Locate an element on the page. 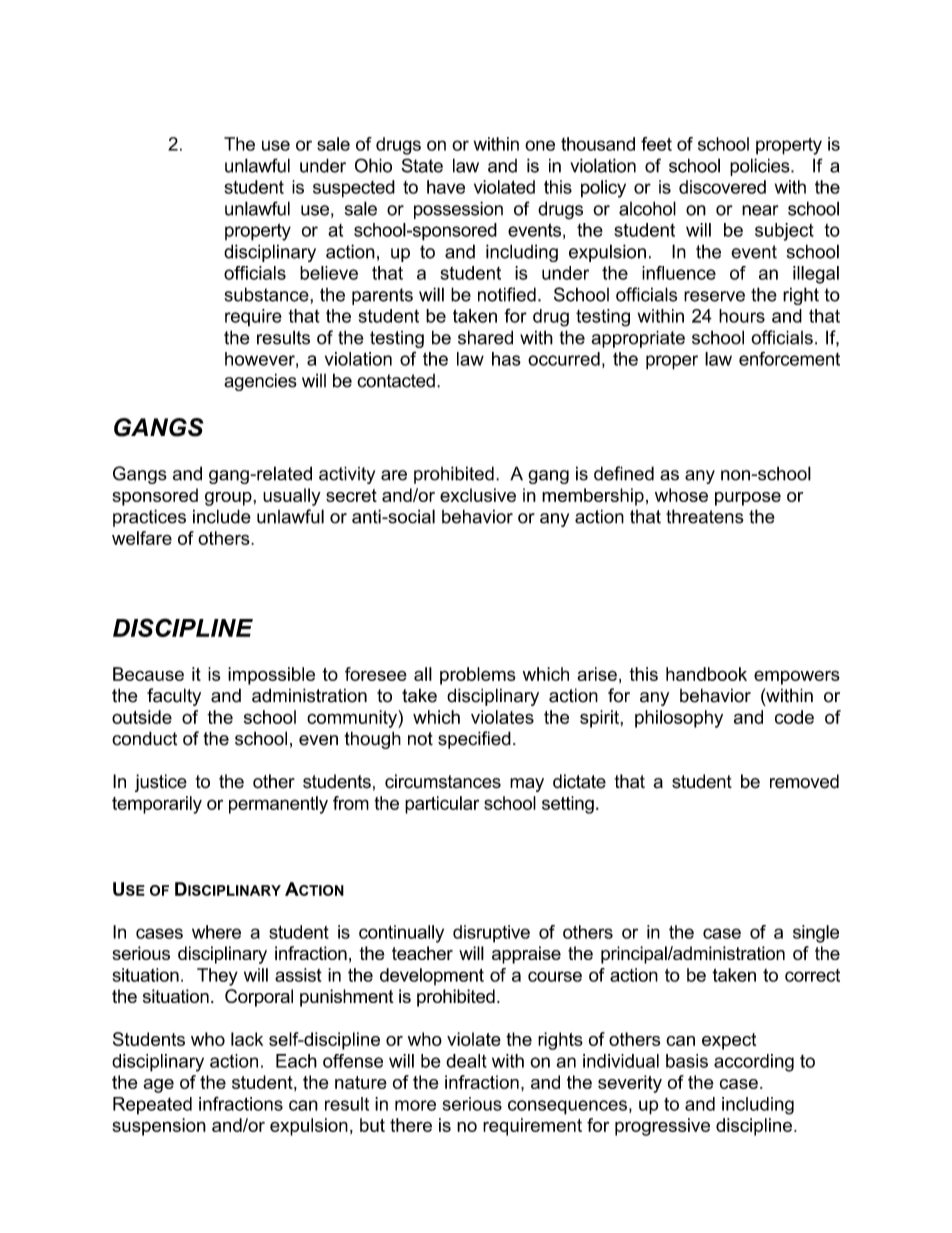 This document has height=1233, width=952. exclusive is located at coordinates (478, 495).
